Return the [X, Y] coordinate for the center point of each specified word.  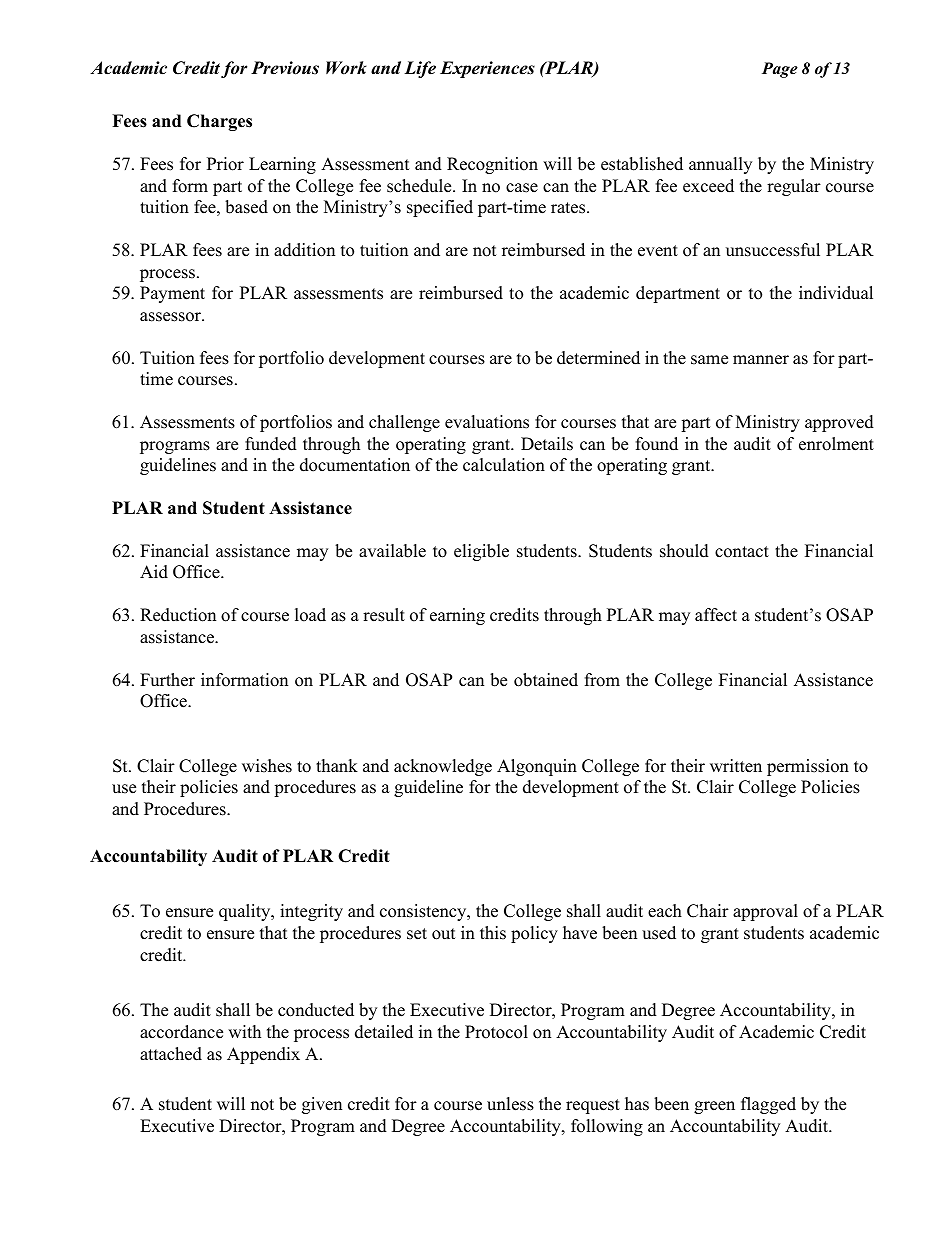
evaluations [487, 422]
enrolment [836, 444]
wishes [267, 766]
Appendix [263, 1055]
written [736, 766]
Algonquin [537, 767]
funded [271, 444]
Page [780, 70]
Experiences [487, 69]
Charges [219, 122]
